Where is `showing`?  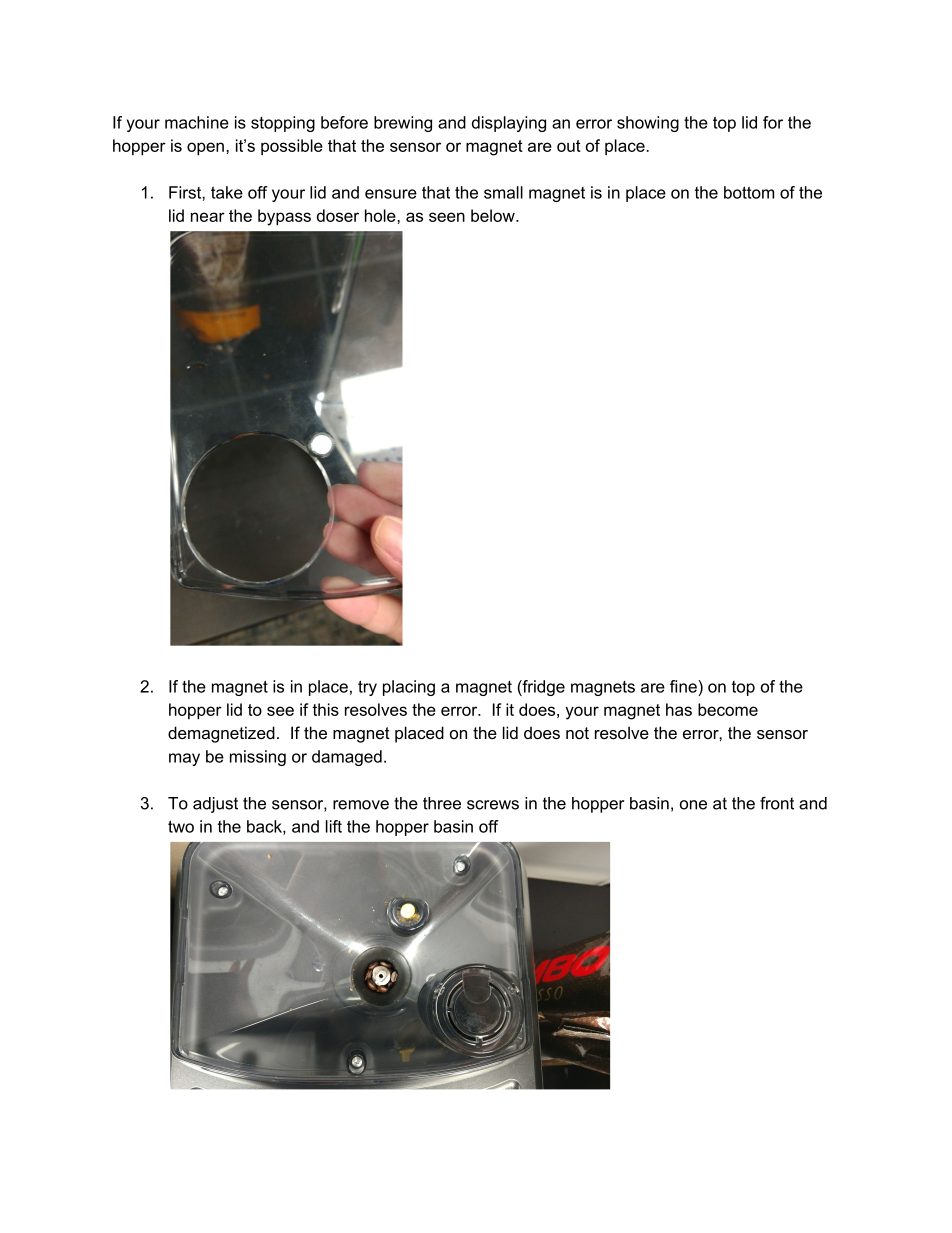 showing is located at coordinates (648, 124).
